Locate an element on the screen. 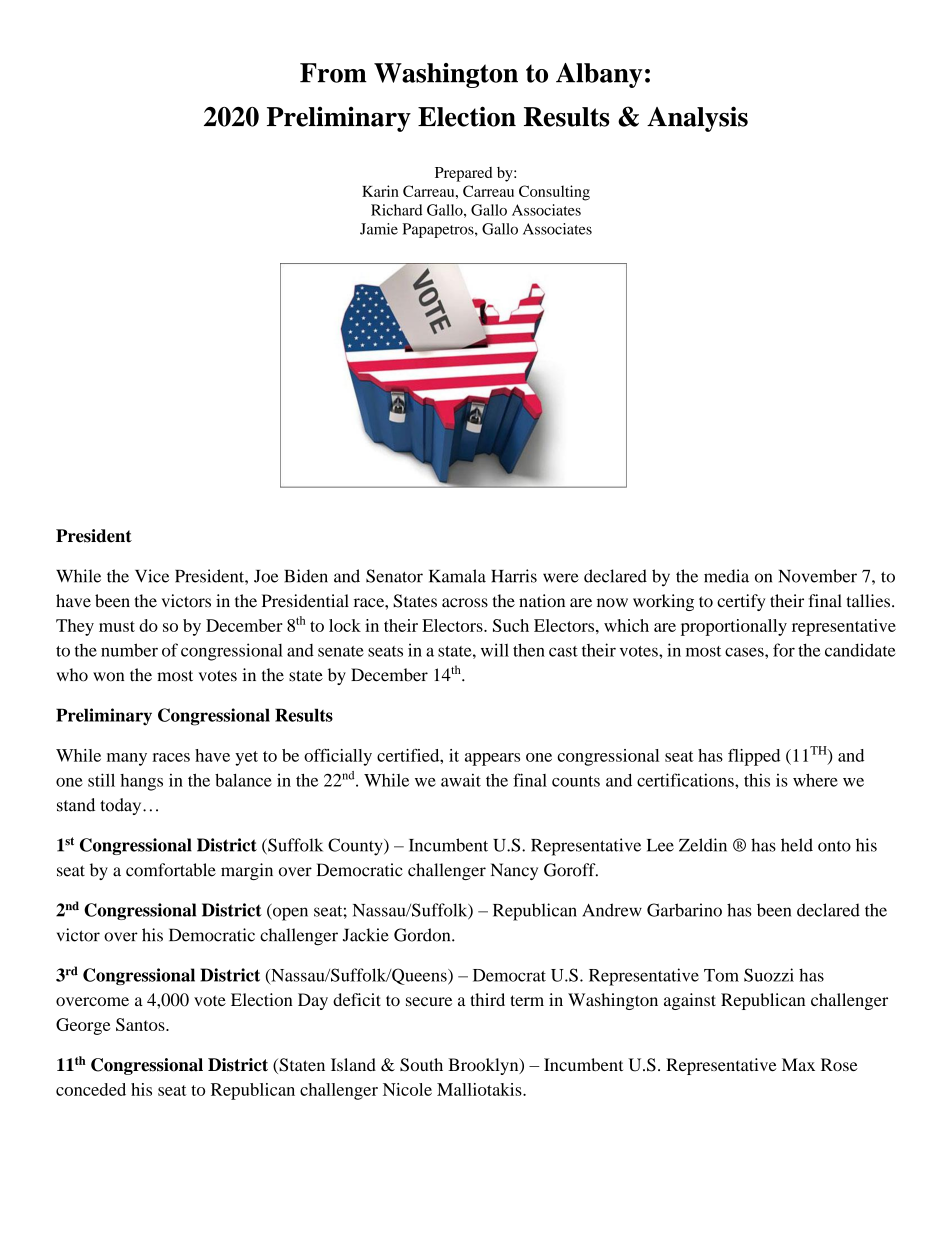 The width and height of the screenshot is (952, 1233). Kamala is located at coordinates (457, 576).
